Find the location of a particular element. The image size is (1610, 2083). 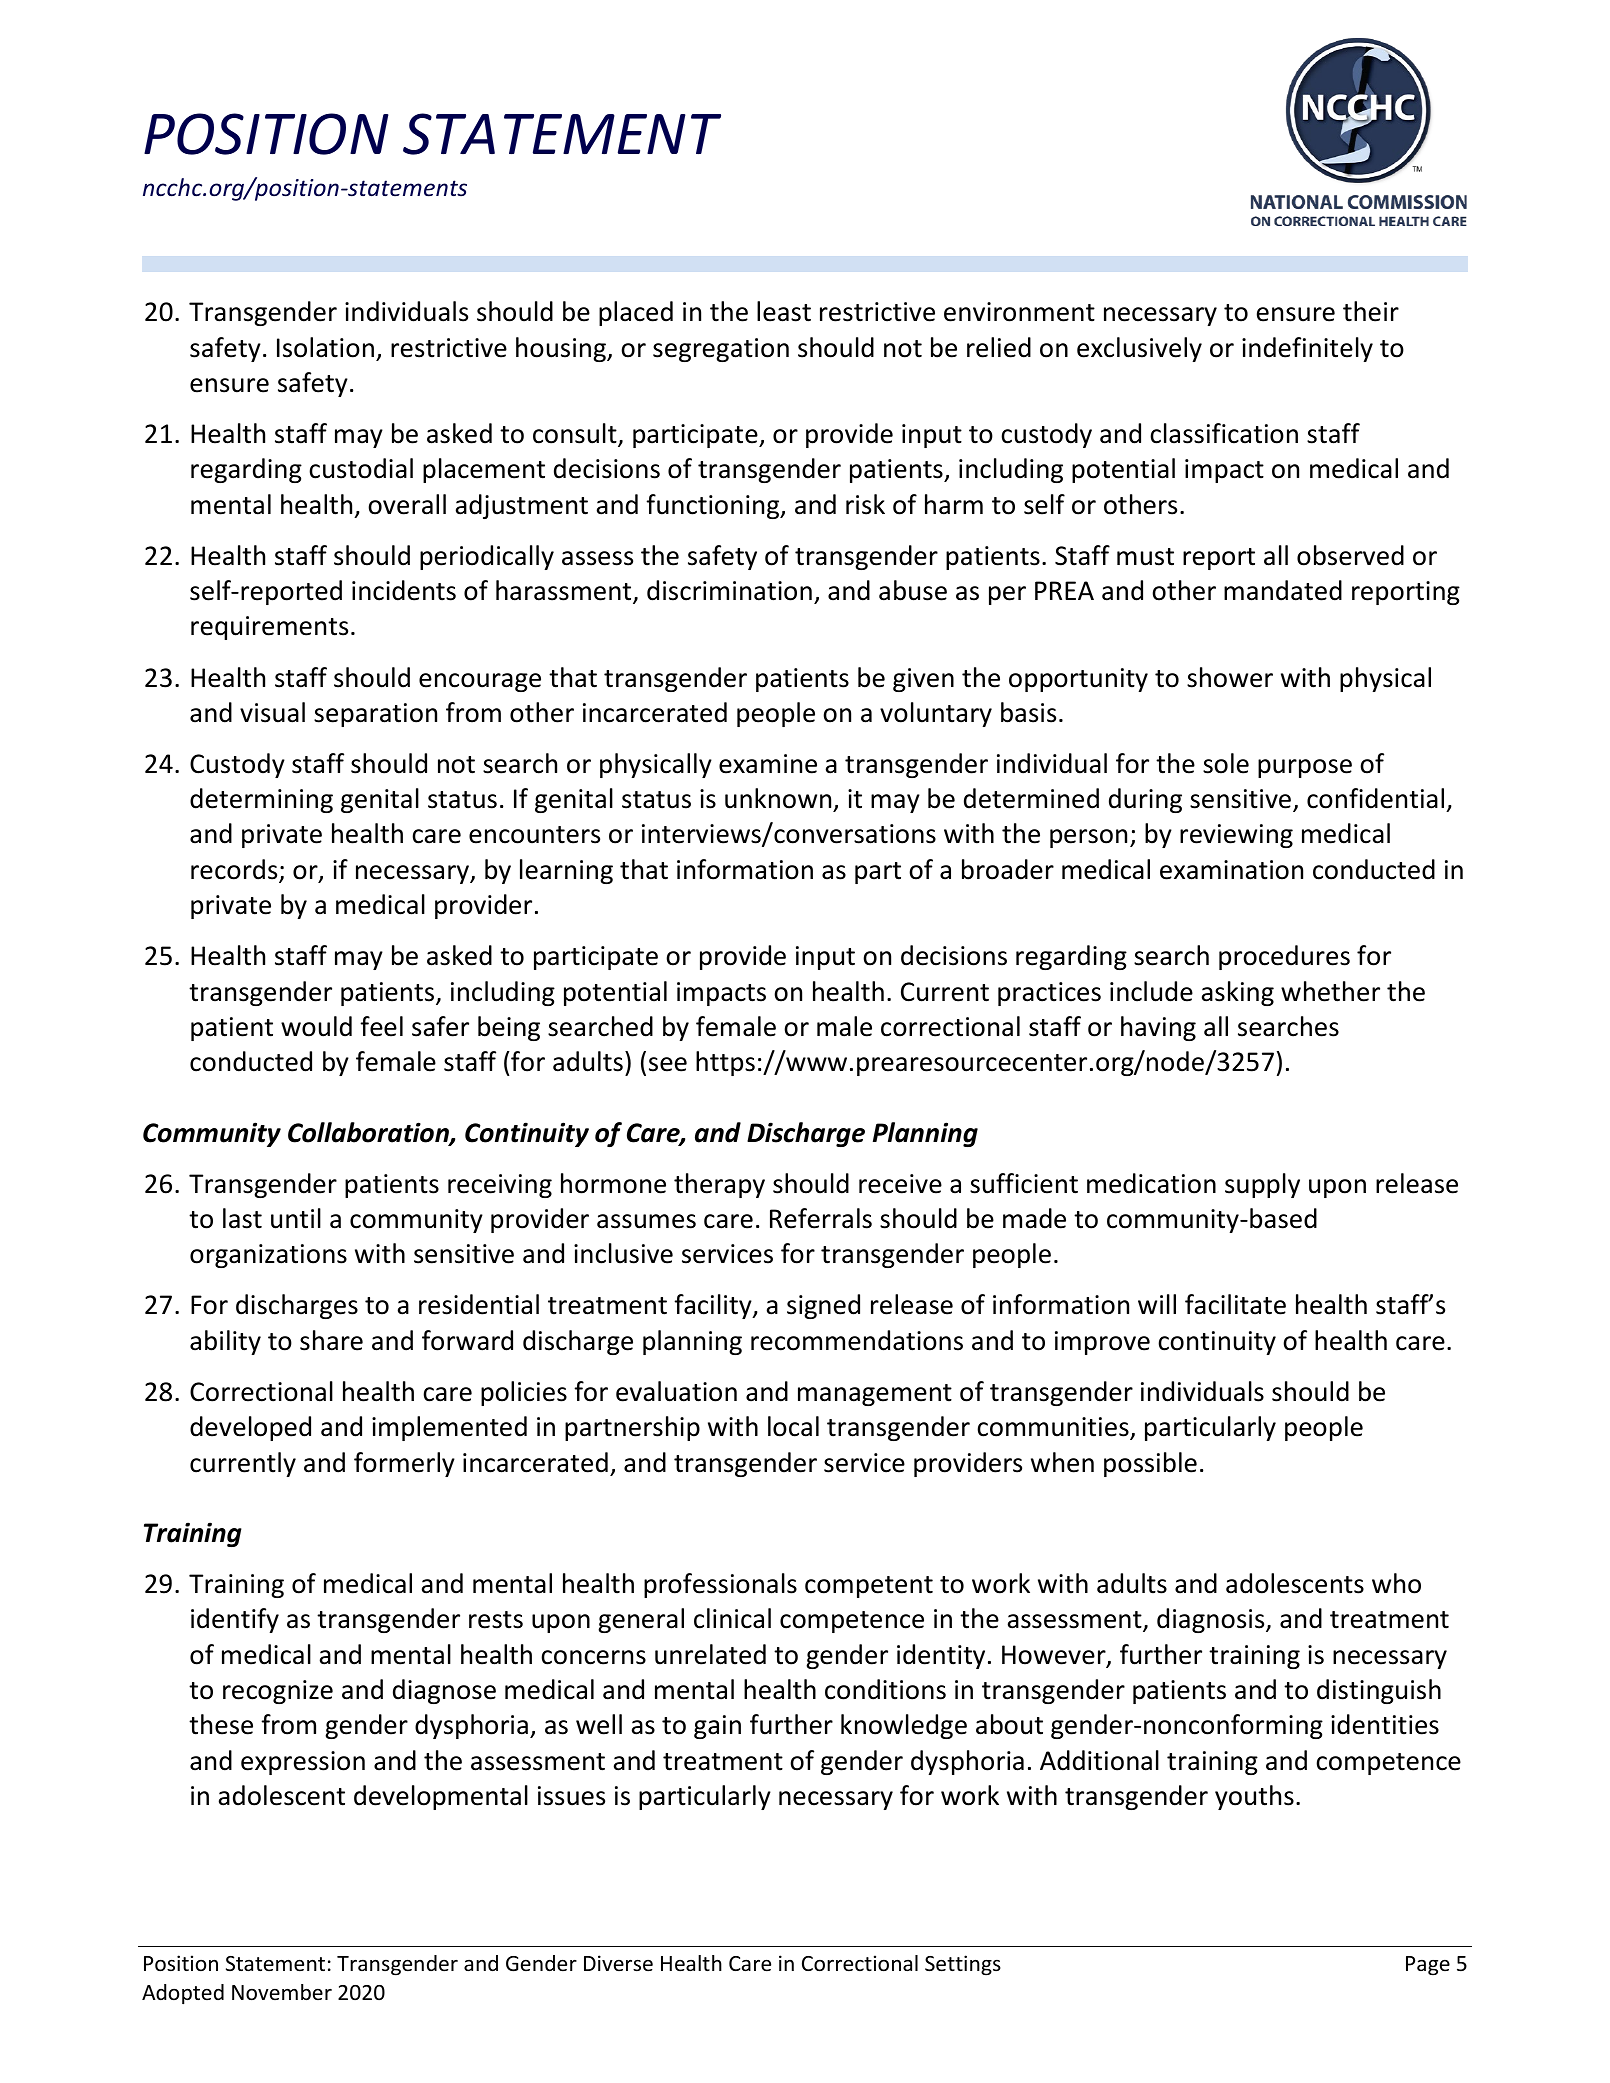

November is located at coordinates (282, 1992).
